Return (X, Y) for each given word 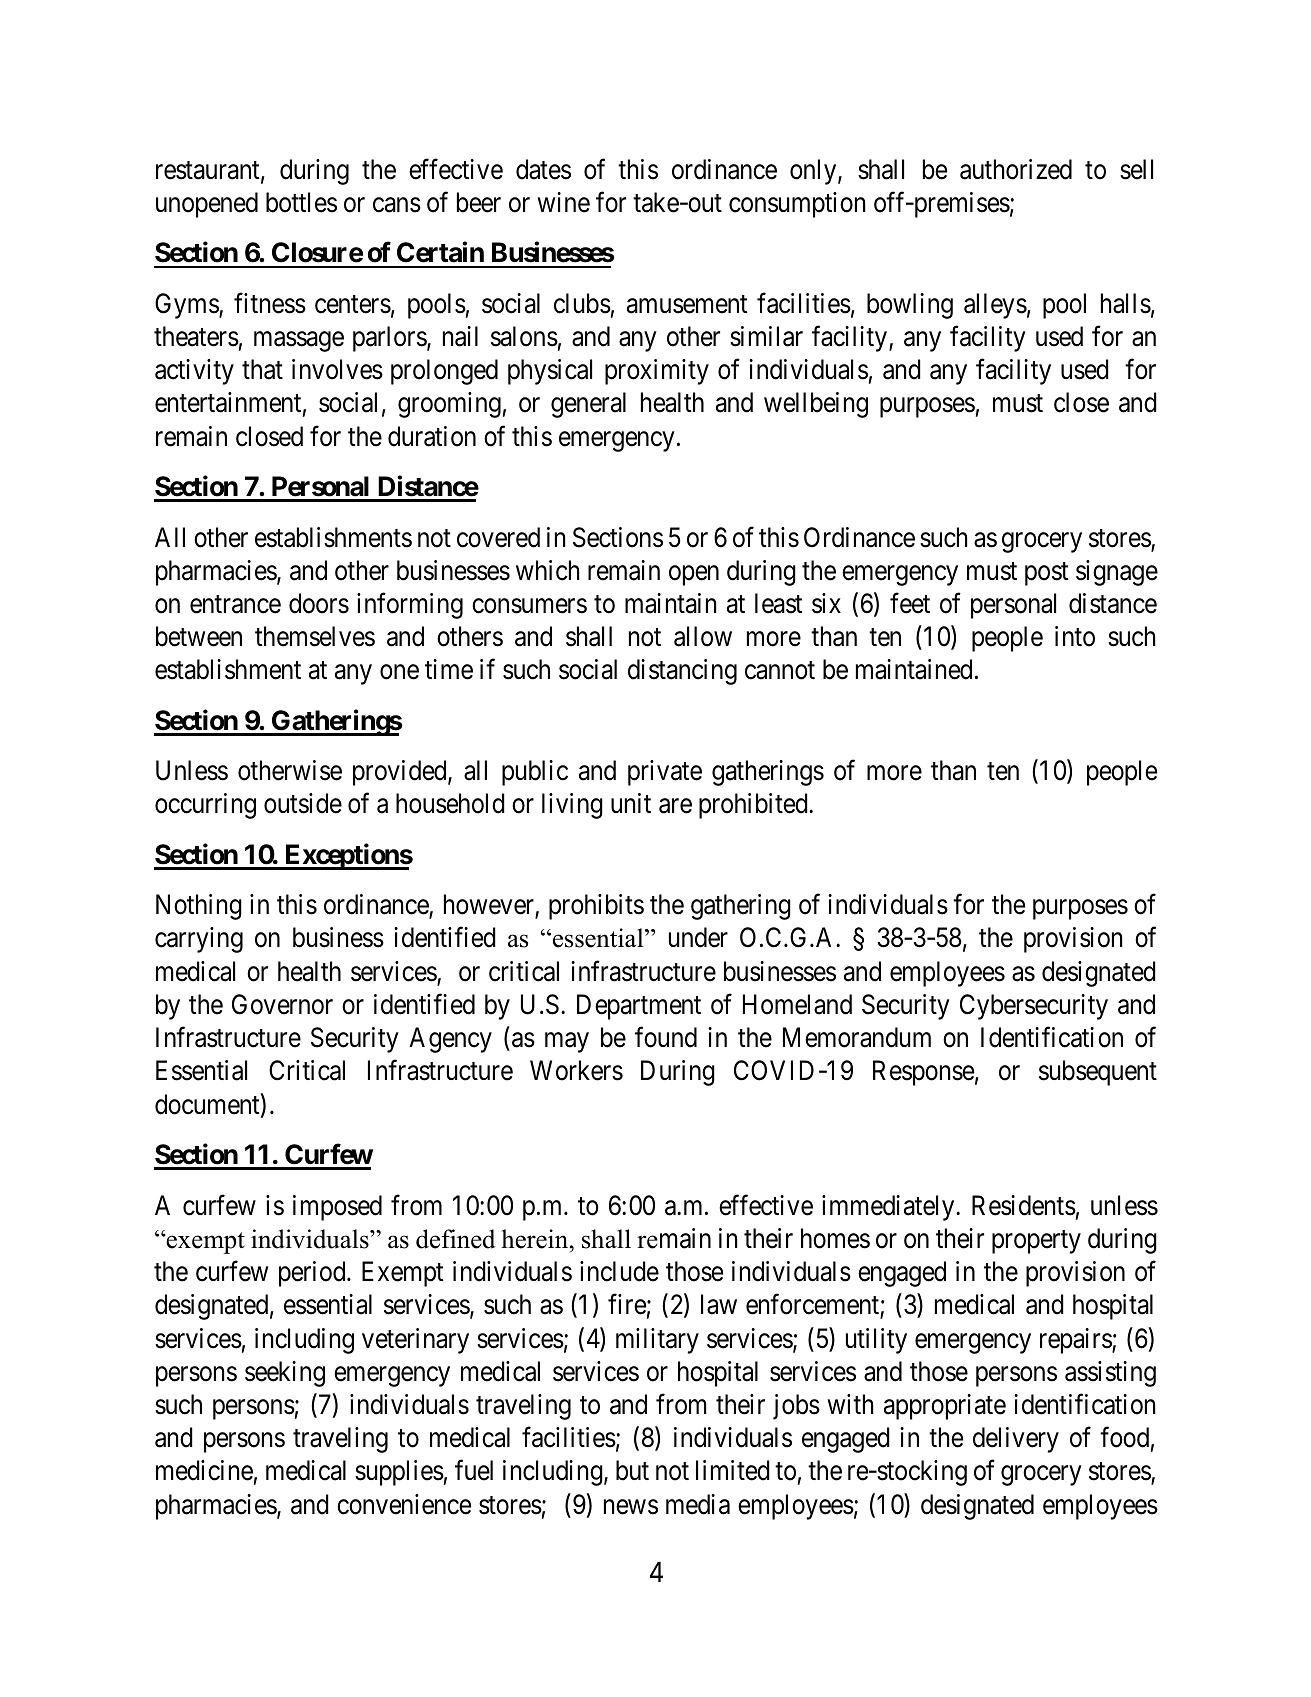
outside (303, 803)
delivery (1016, 1440)
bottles (301, 202)
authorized (1016, 169)
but (632, 1470)
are (675, 806)
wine (563, 202)
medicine (204, 1470)
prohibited (754, 806)
